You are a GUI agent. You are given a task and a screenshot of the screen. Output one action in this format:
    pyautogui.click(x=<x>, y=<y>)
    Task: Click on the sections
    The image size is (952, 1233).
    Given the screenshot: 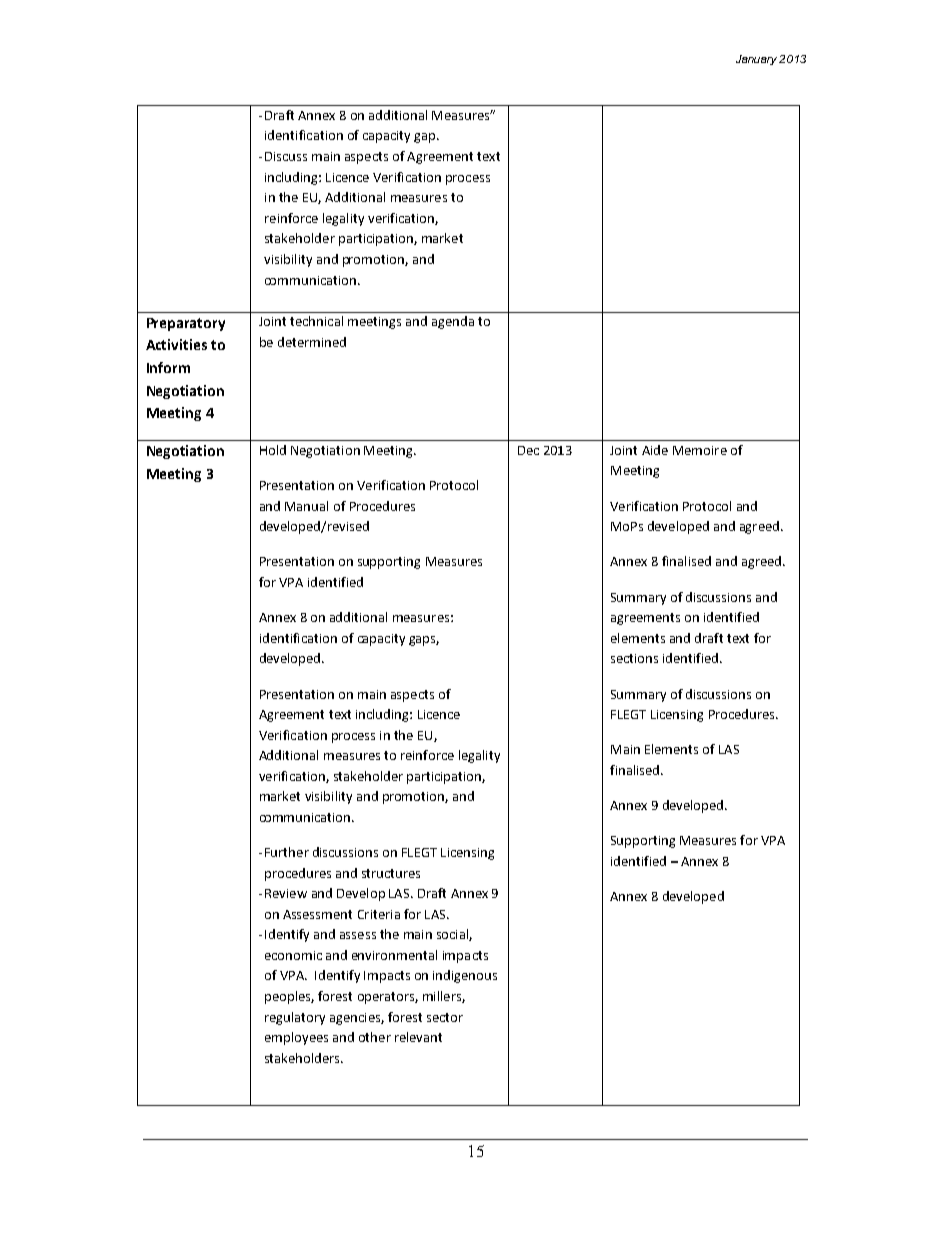 What is the action you would take?
    pyautogui.click(x=634, y=658)
